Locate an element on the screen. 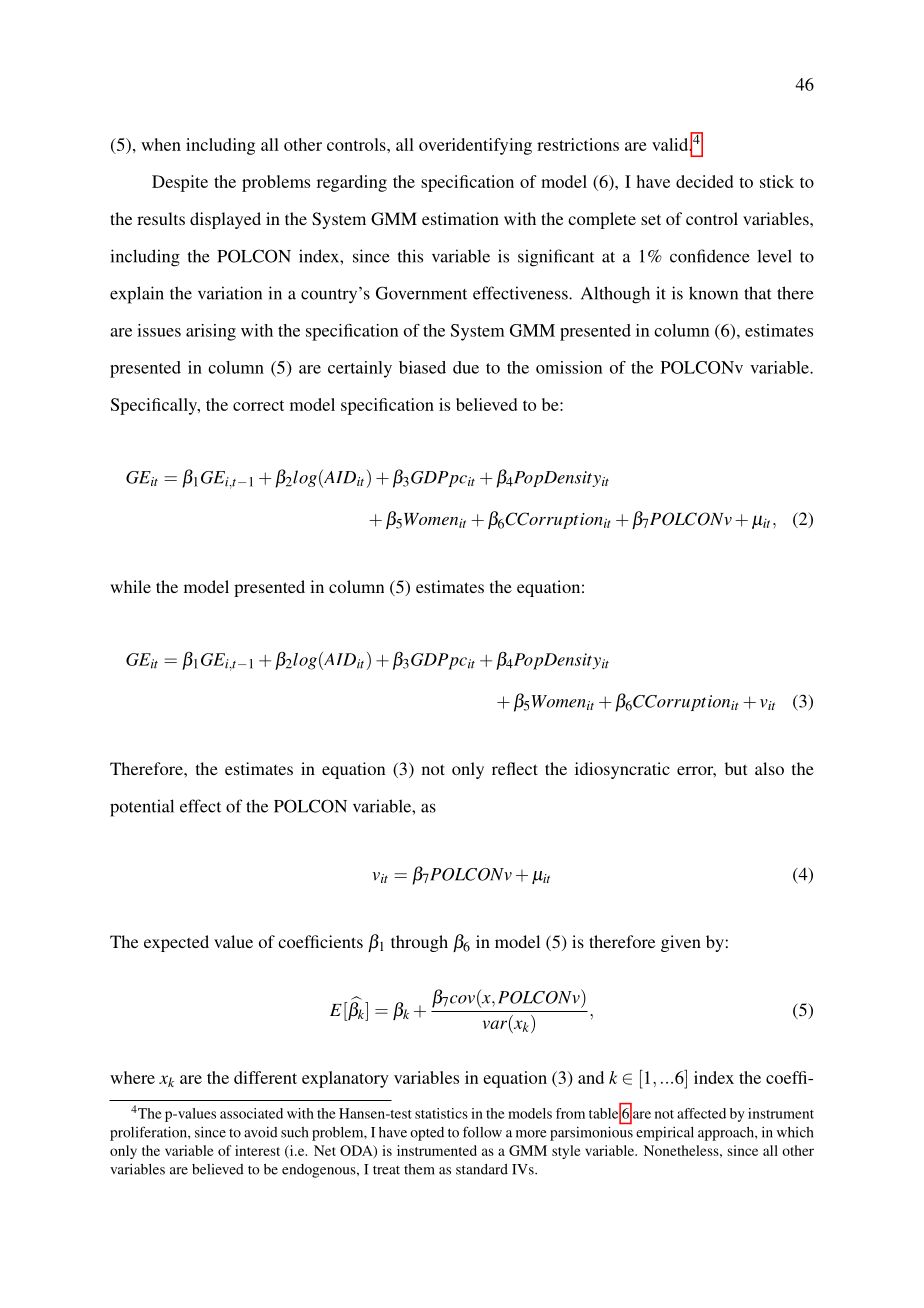 The height and width of the screenshot is (1308, 924). follow is located at coordinates (482, 1132).
